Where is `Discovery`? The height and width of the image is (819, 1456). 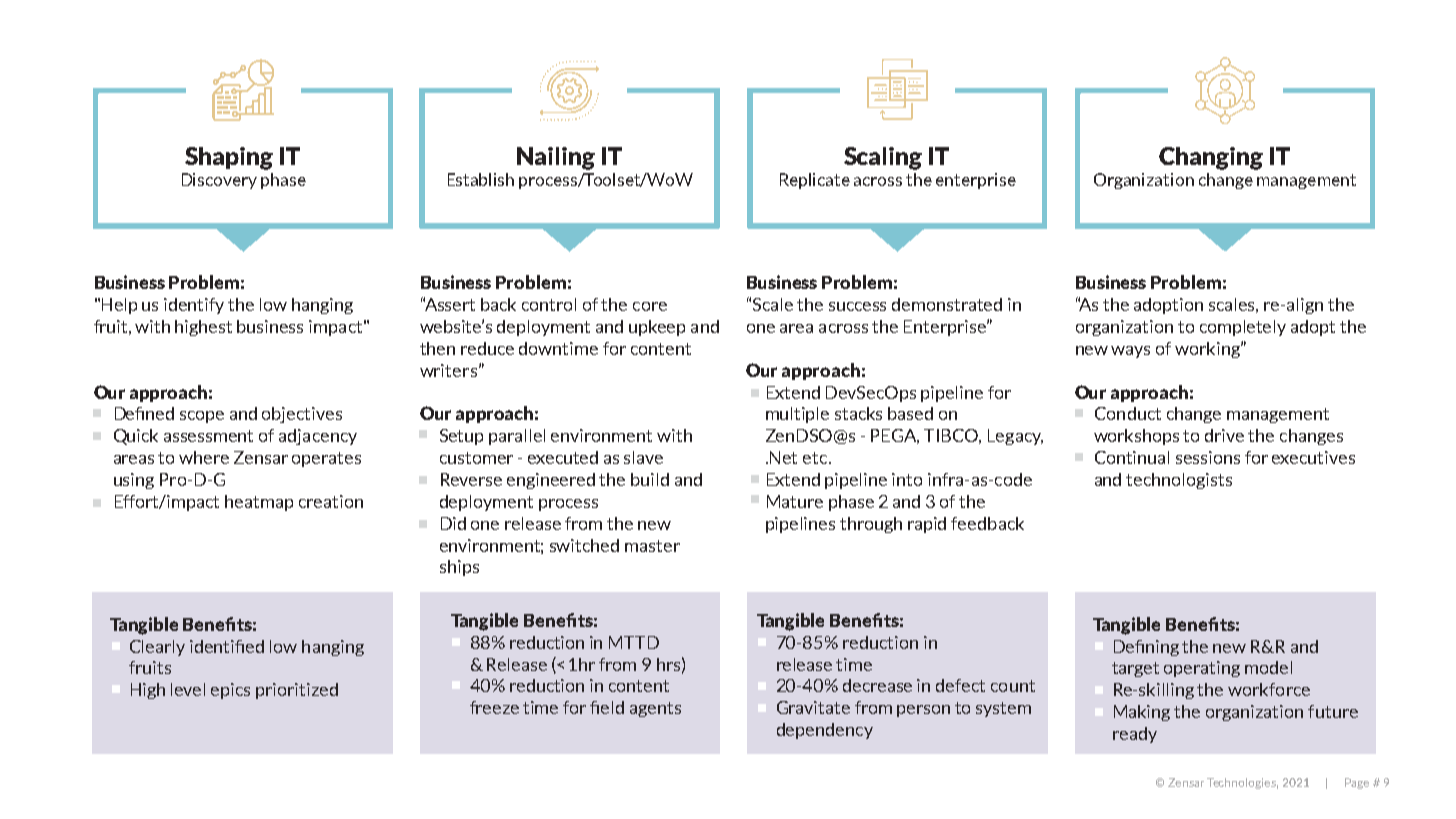 Discovery is located at coordinates (219, 181).
